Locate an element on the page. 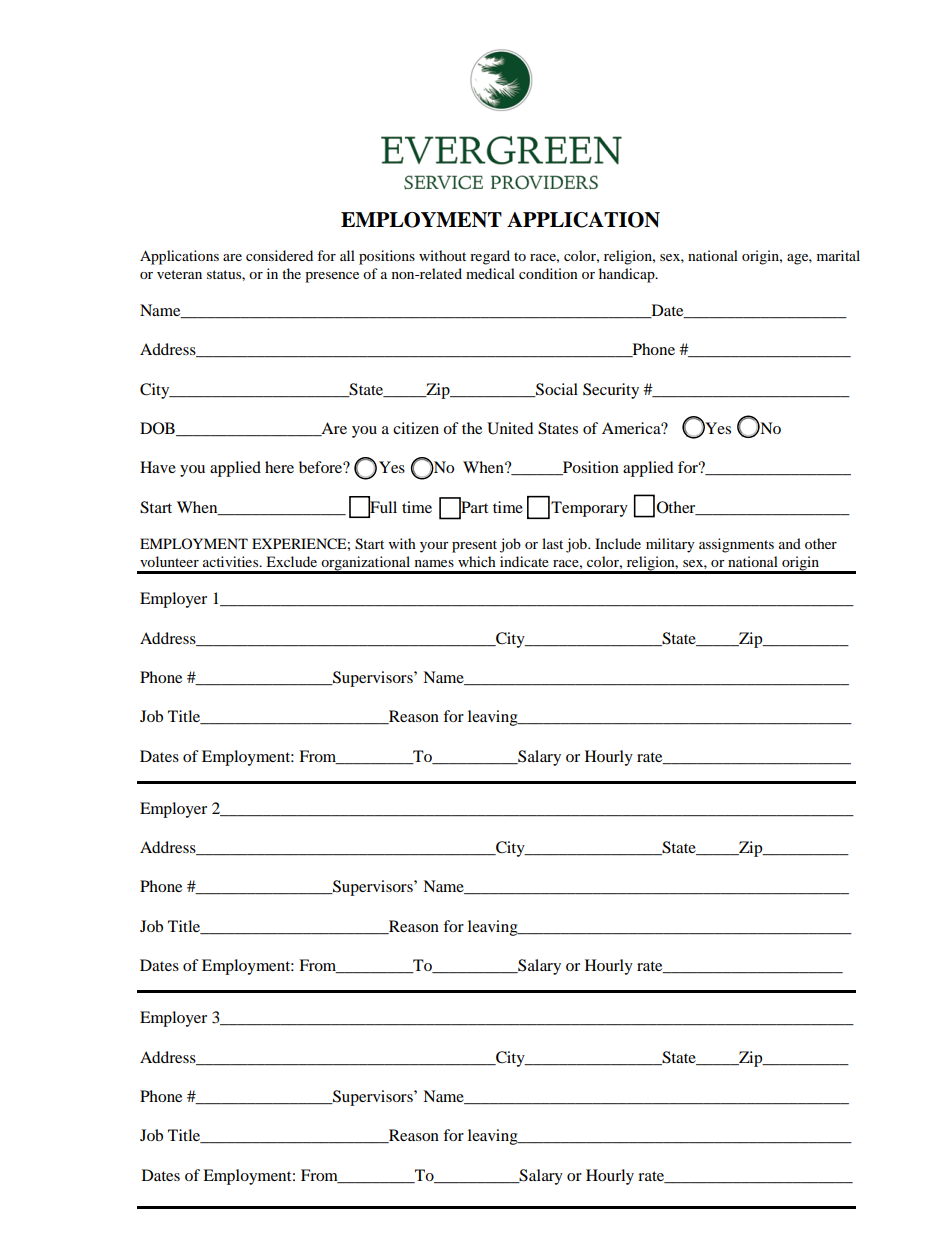  here is located at coordinates (279, 467).
